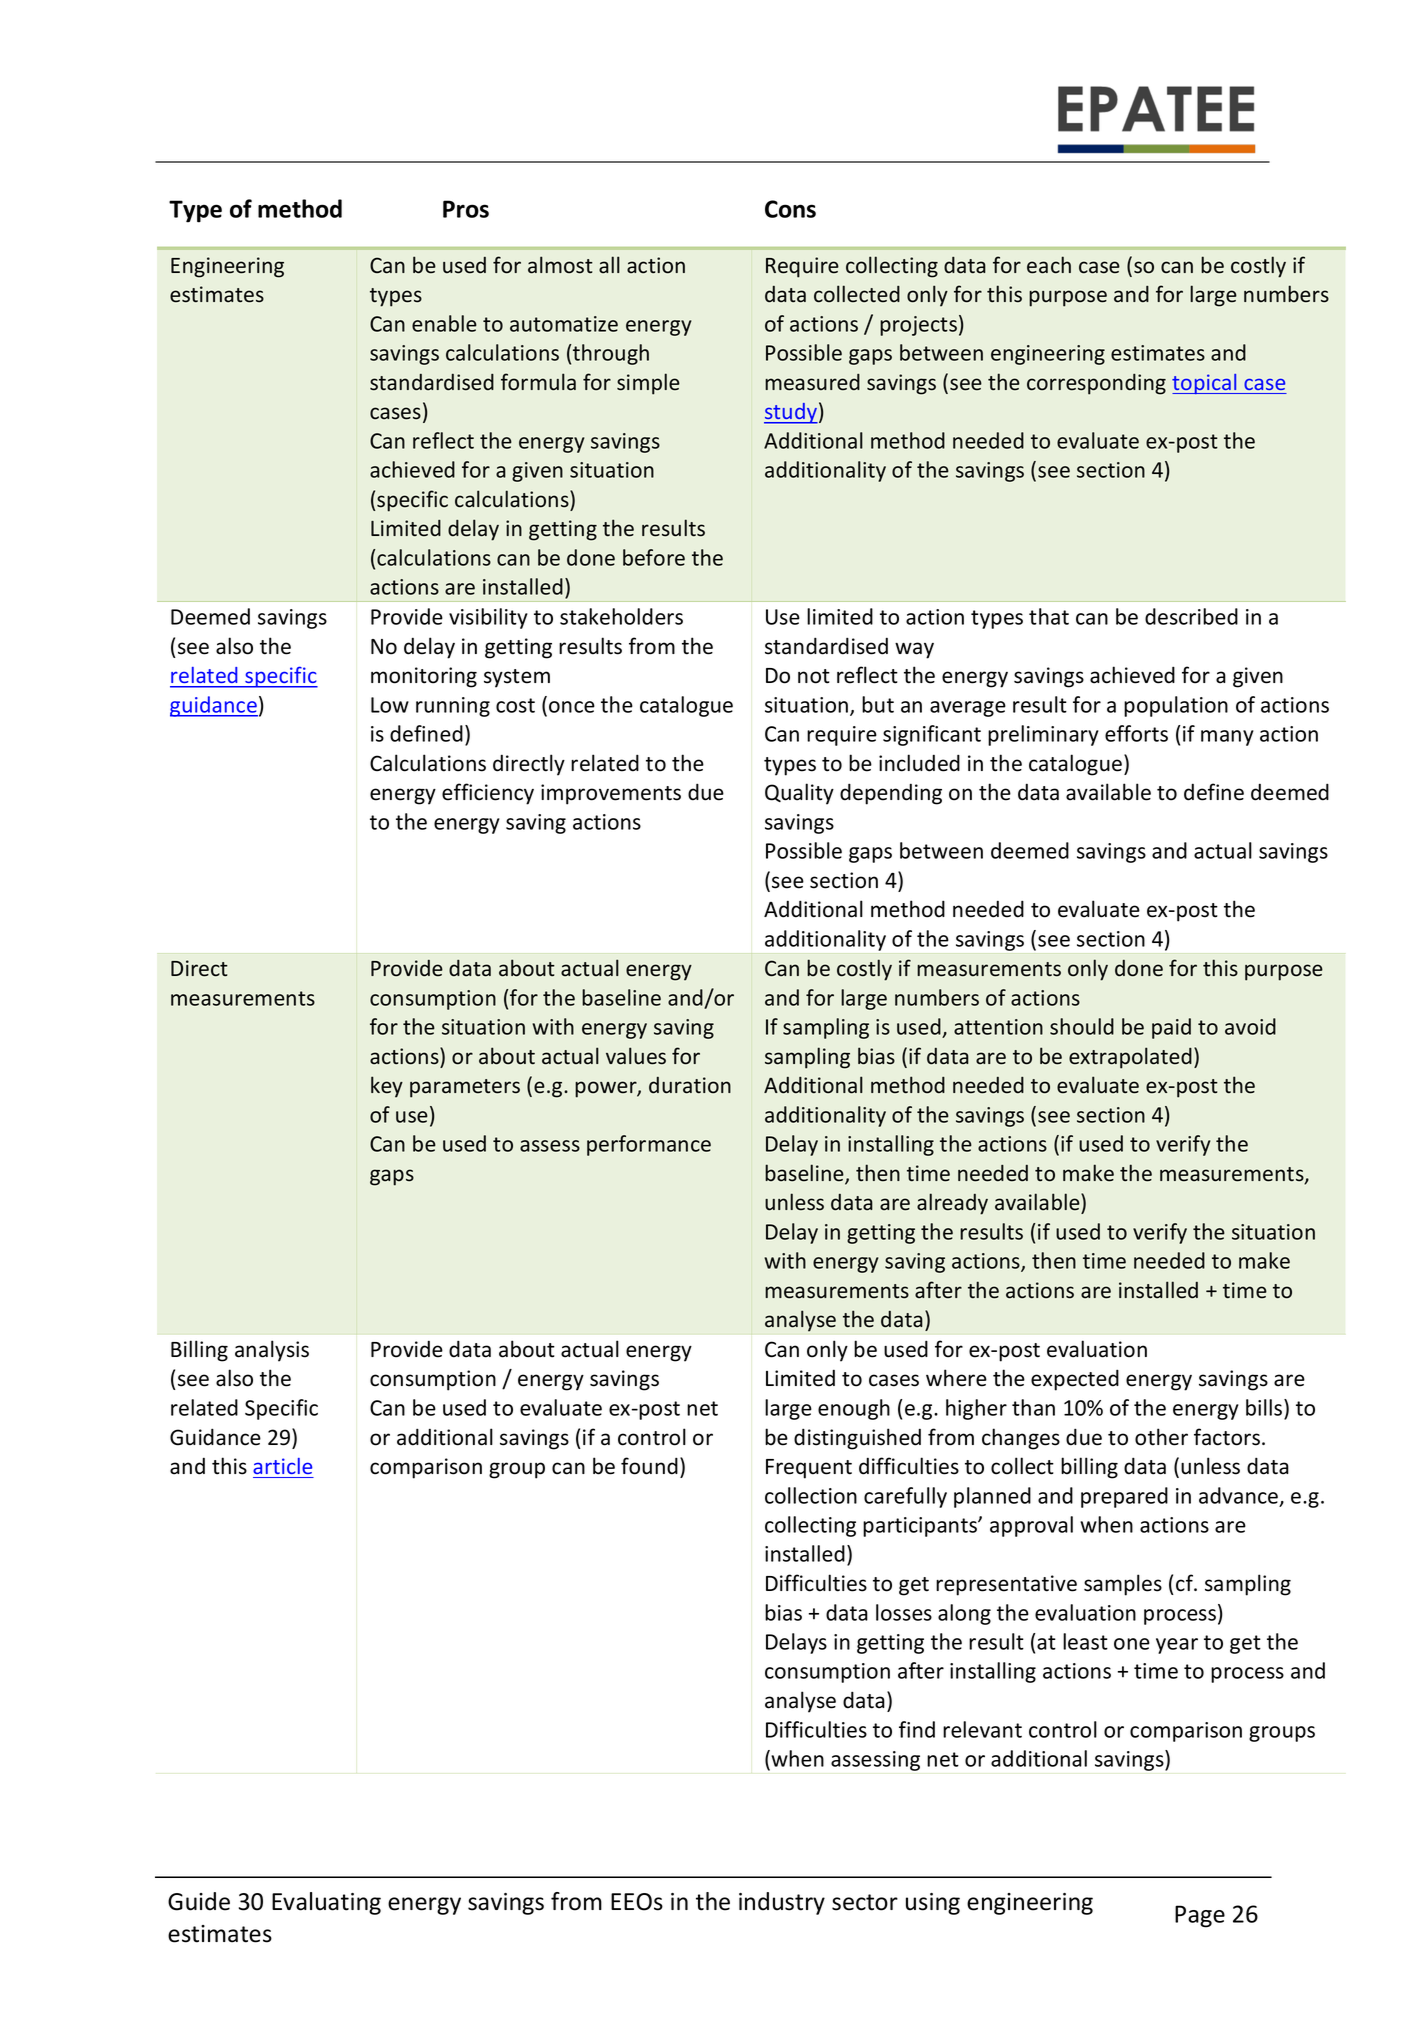 Image resolution: width=1426 pixels, height=2017 pixels. Describe the element at coordinates (444, 323) in the document. I see `enable` at that location.
